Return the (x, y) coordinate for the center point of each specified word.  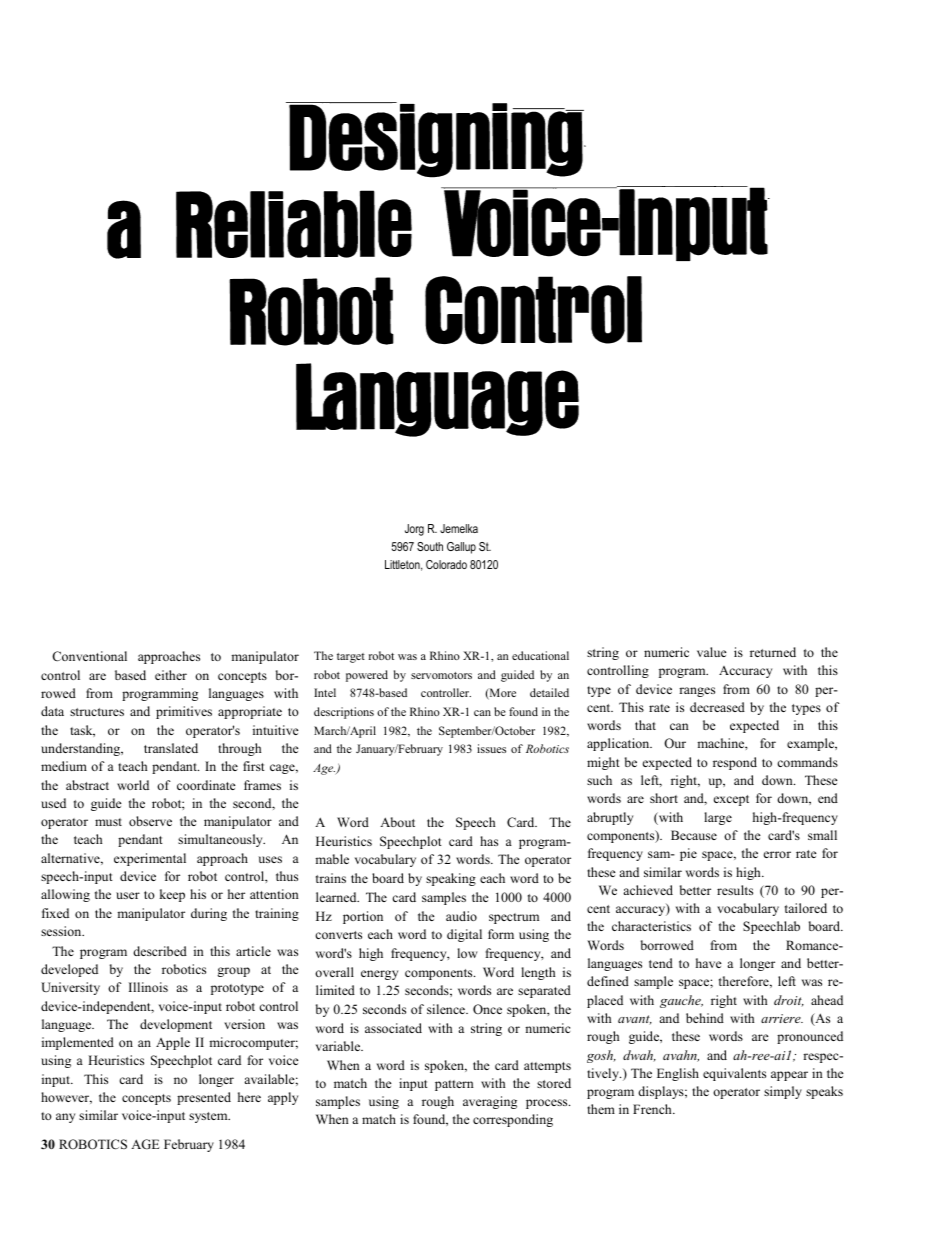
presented (204, 1098)
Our (675, 743)
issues (491, 748)
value (712, 652)
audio (461, 916)
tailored (806, 908)
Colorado (446, 564)
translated (171, 748)
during (209, 914)
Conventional (89, 656)
